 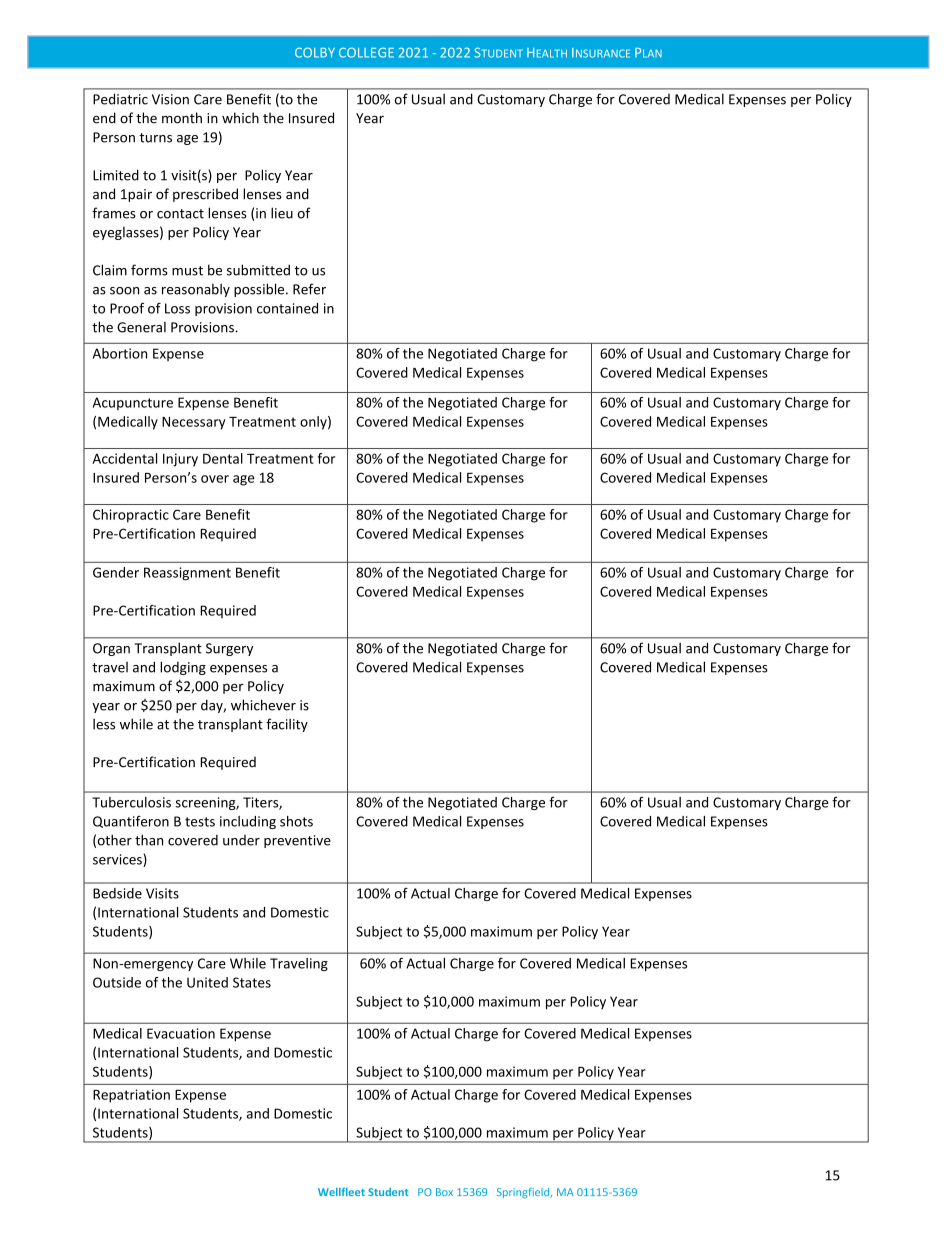 What do you see at coordinates (309, 289) in the screenshot?
I see `Refer` at bounding box center [309, 289].
